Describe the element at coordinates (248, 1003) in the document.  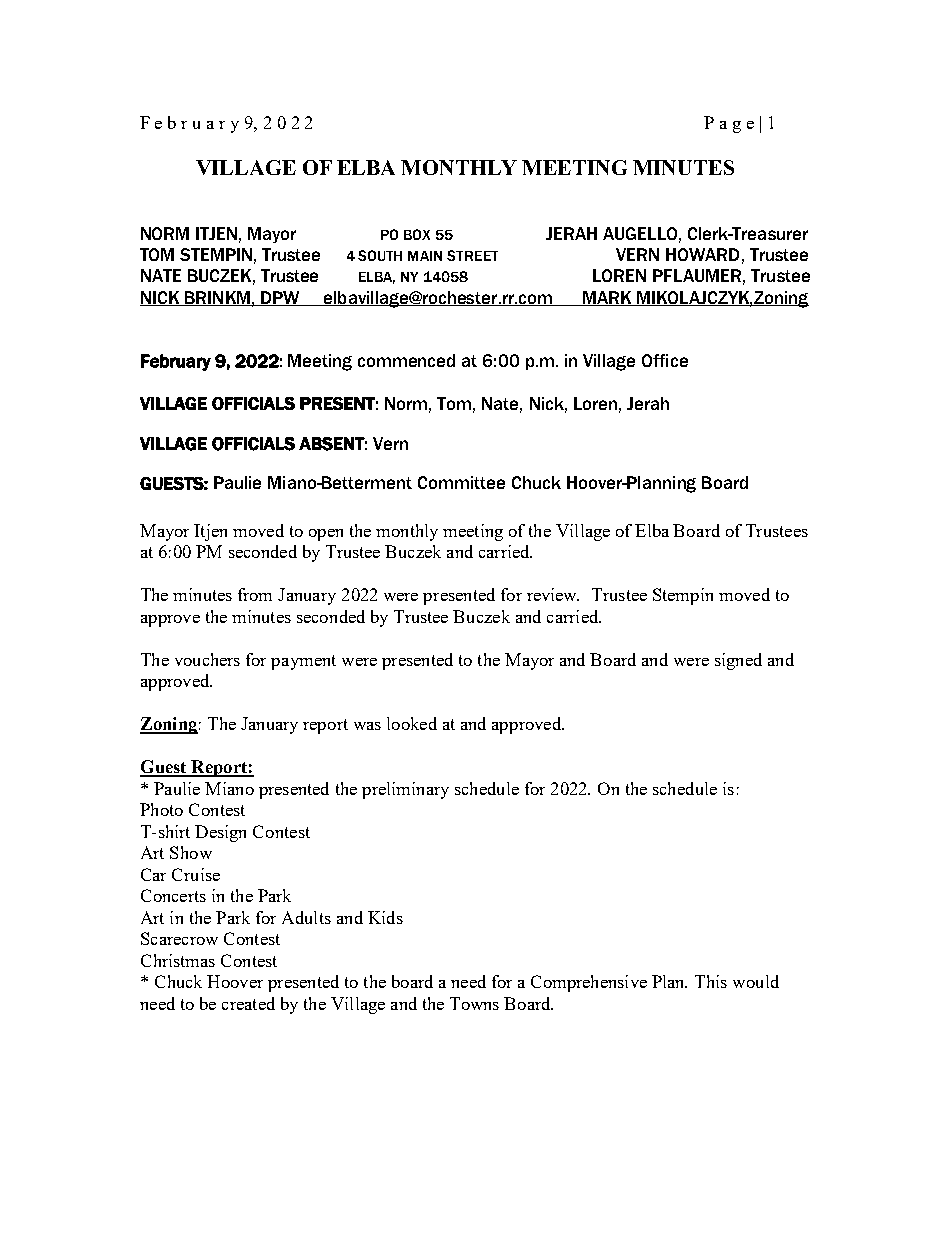
I see `created` at that location.
